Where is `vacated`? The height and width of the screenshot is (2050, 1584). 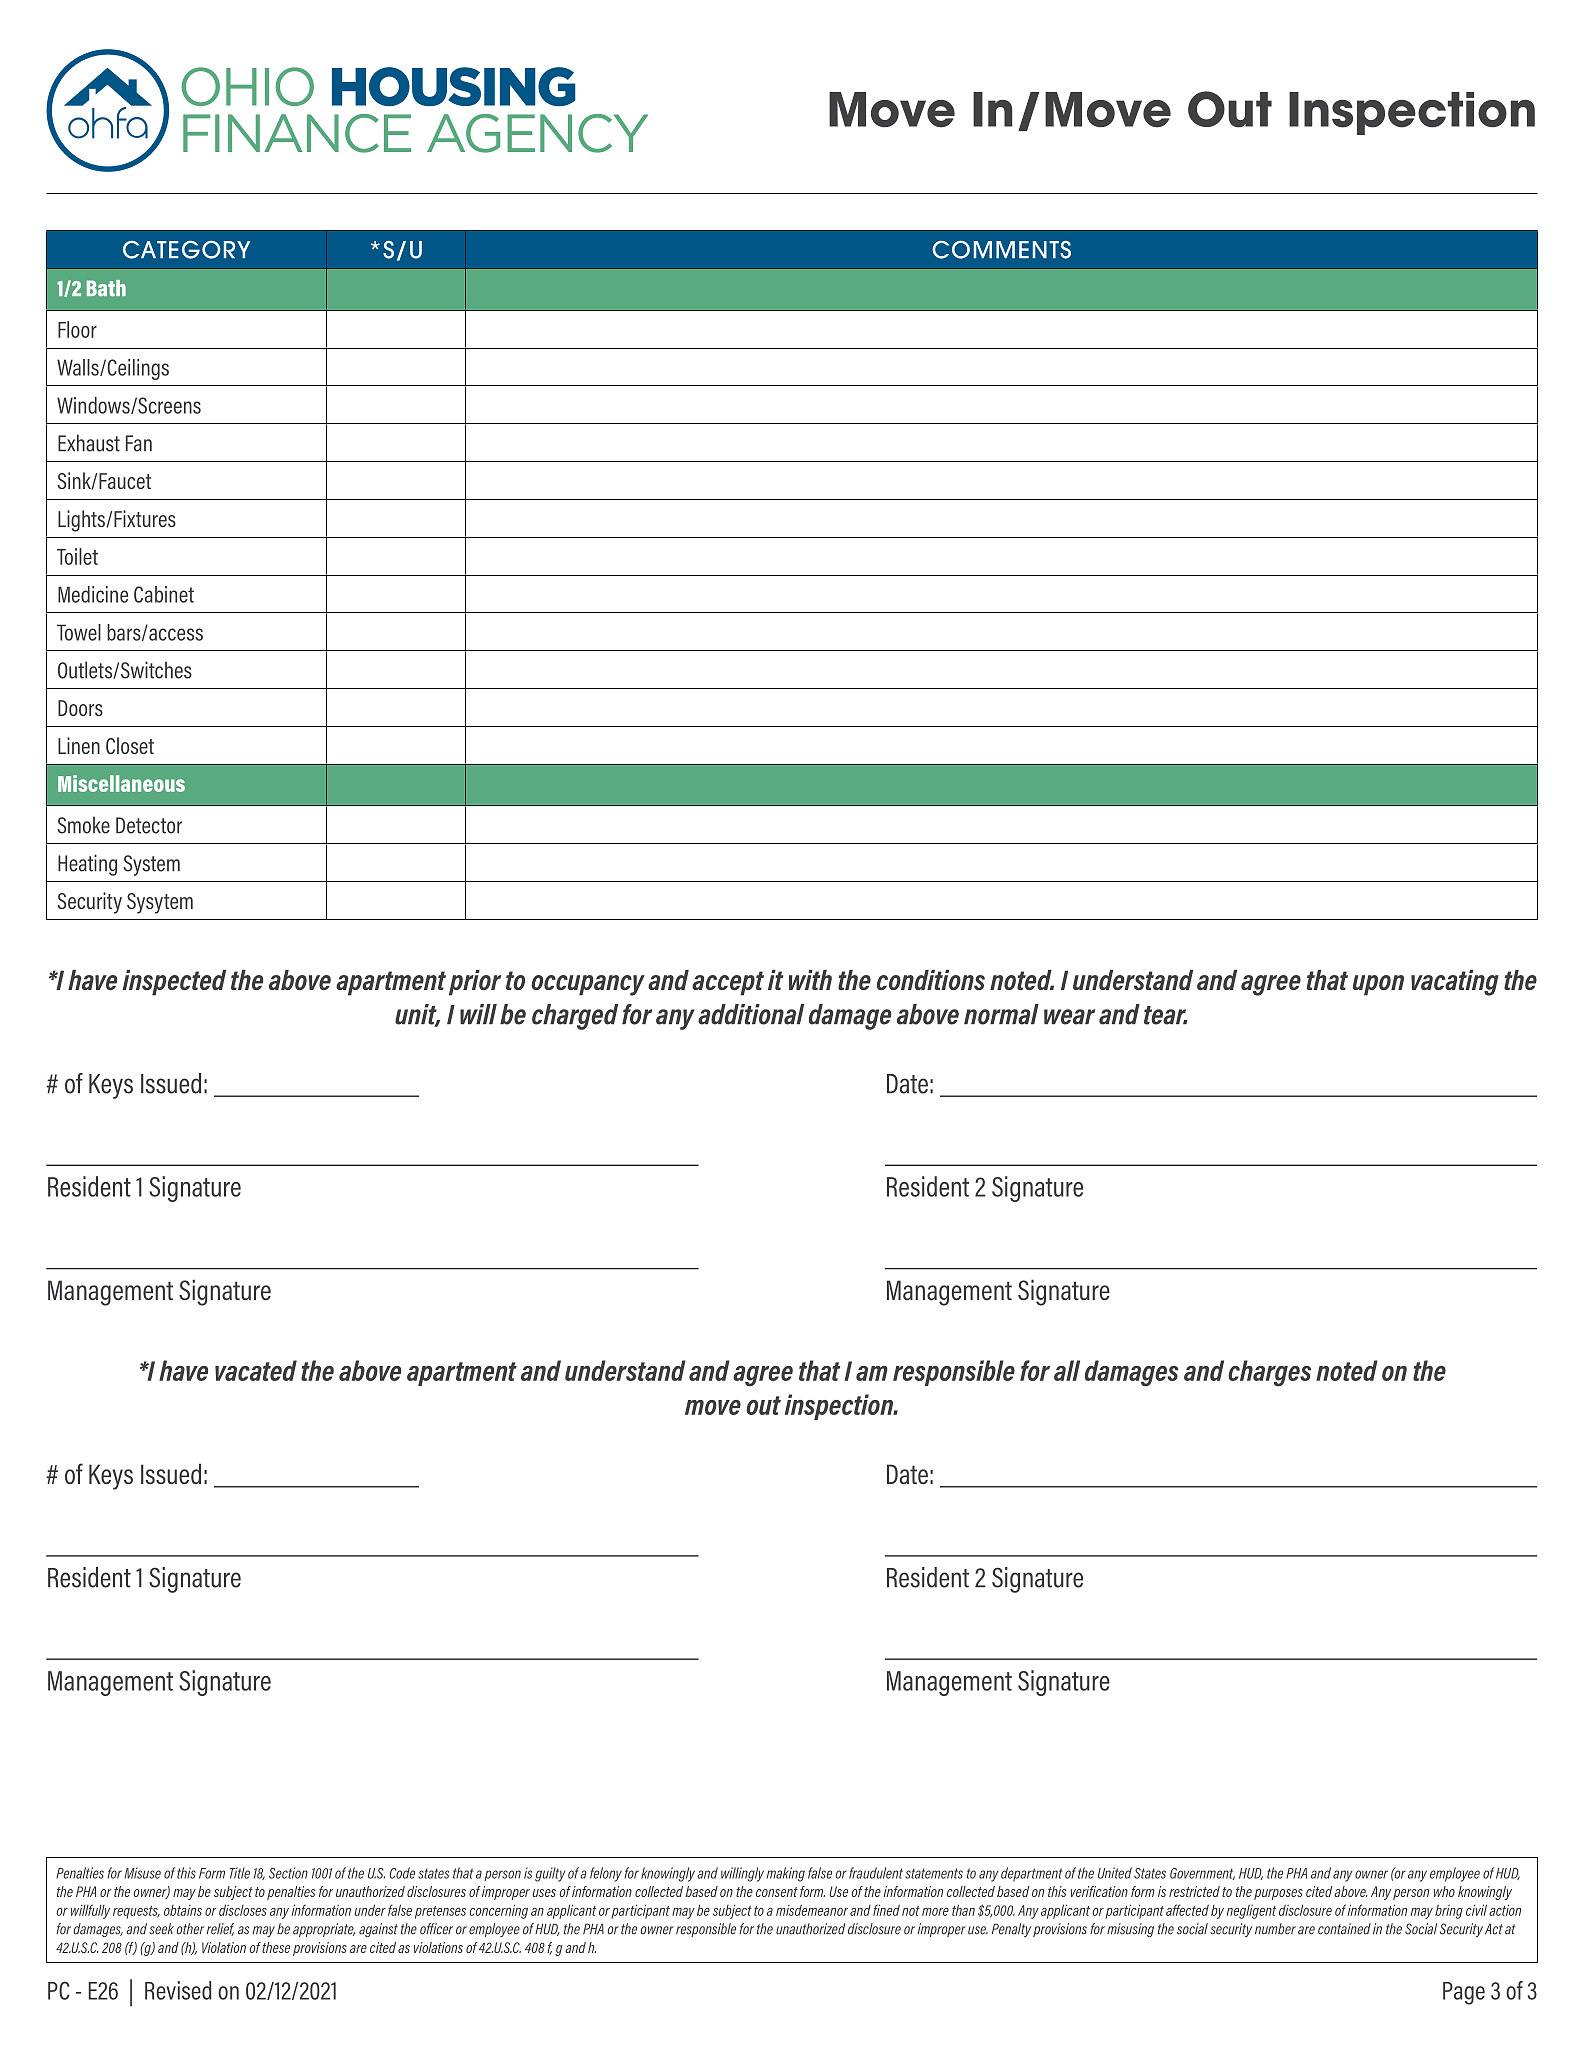
vacated is located at coordinates (256, 1370).
